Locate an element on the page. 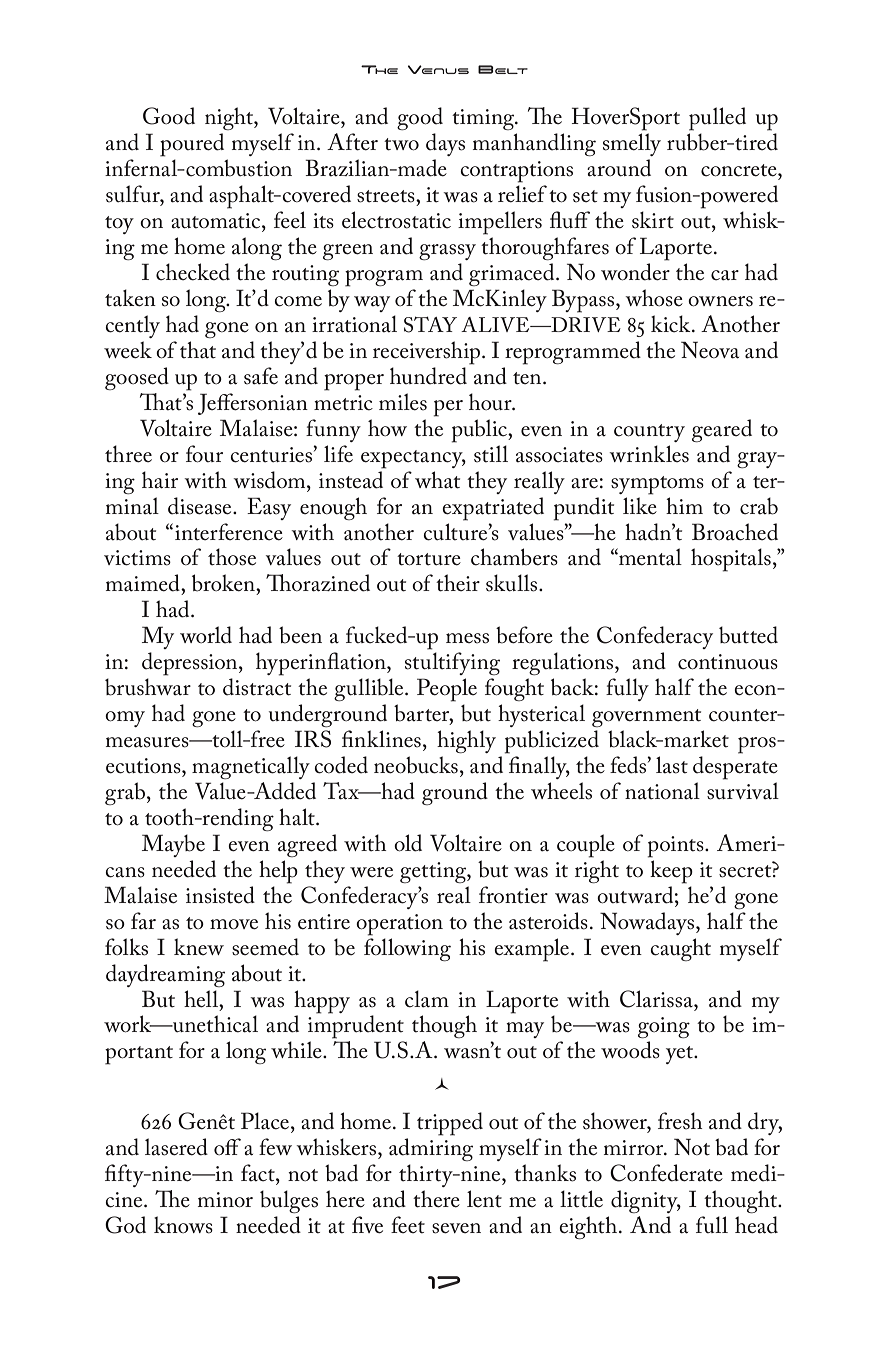 The image size is (896, 1345). continuous is located at coordinates (728, 662).
